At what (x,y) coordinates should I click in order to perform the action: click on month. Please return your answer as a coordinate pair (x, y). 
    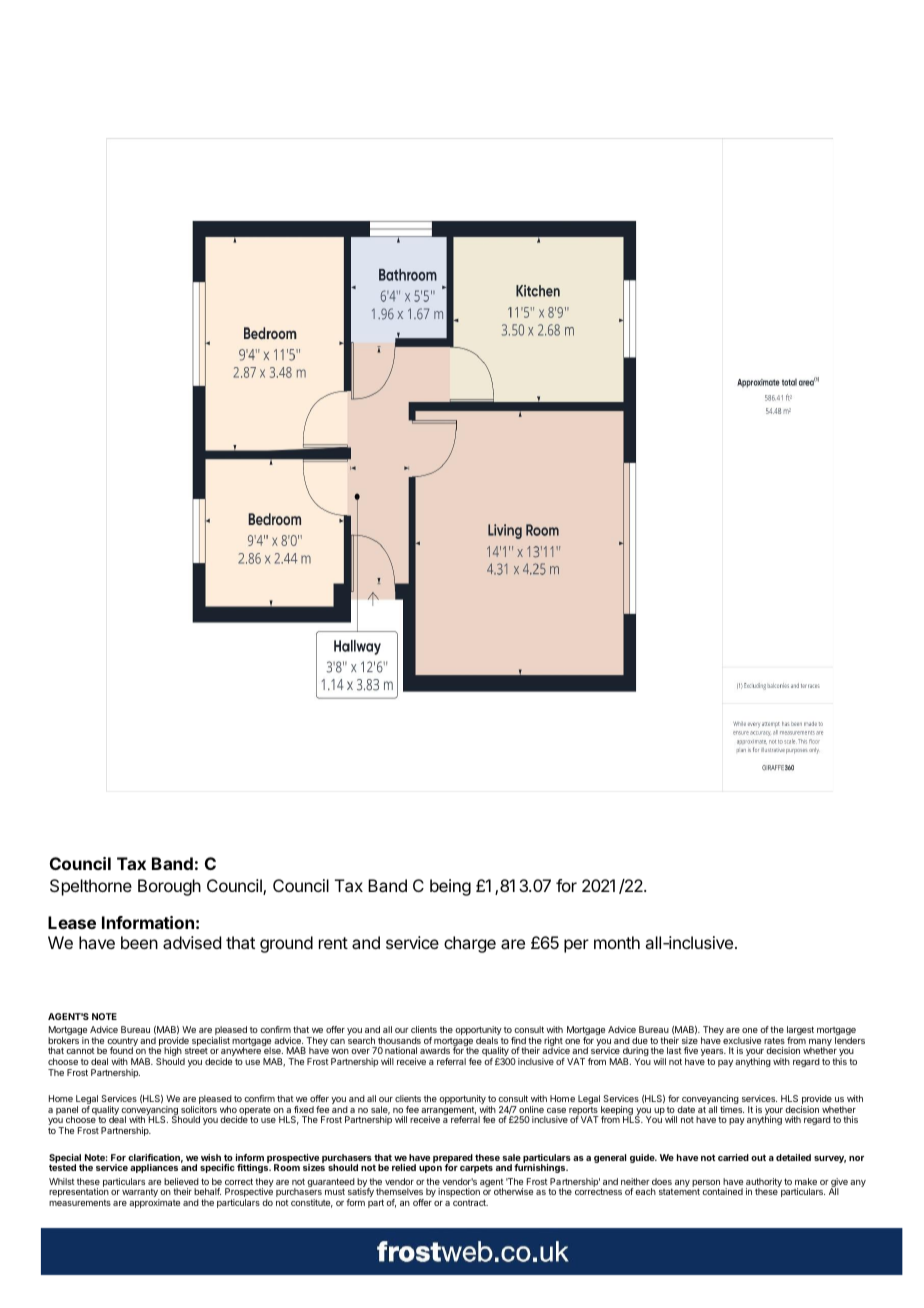
    Looking at the image, I should click on (617, 942).
